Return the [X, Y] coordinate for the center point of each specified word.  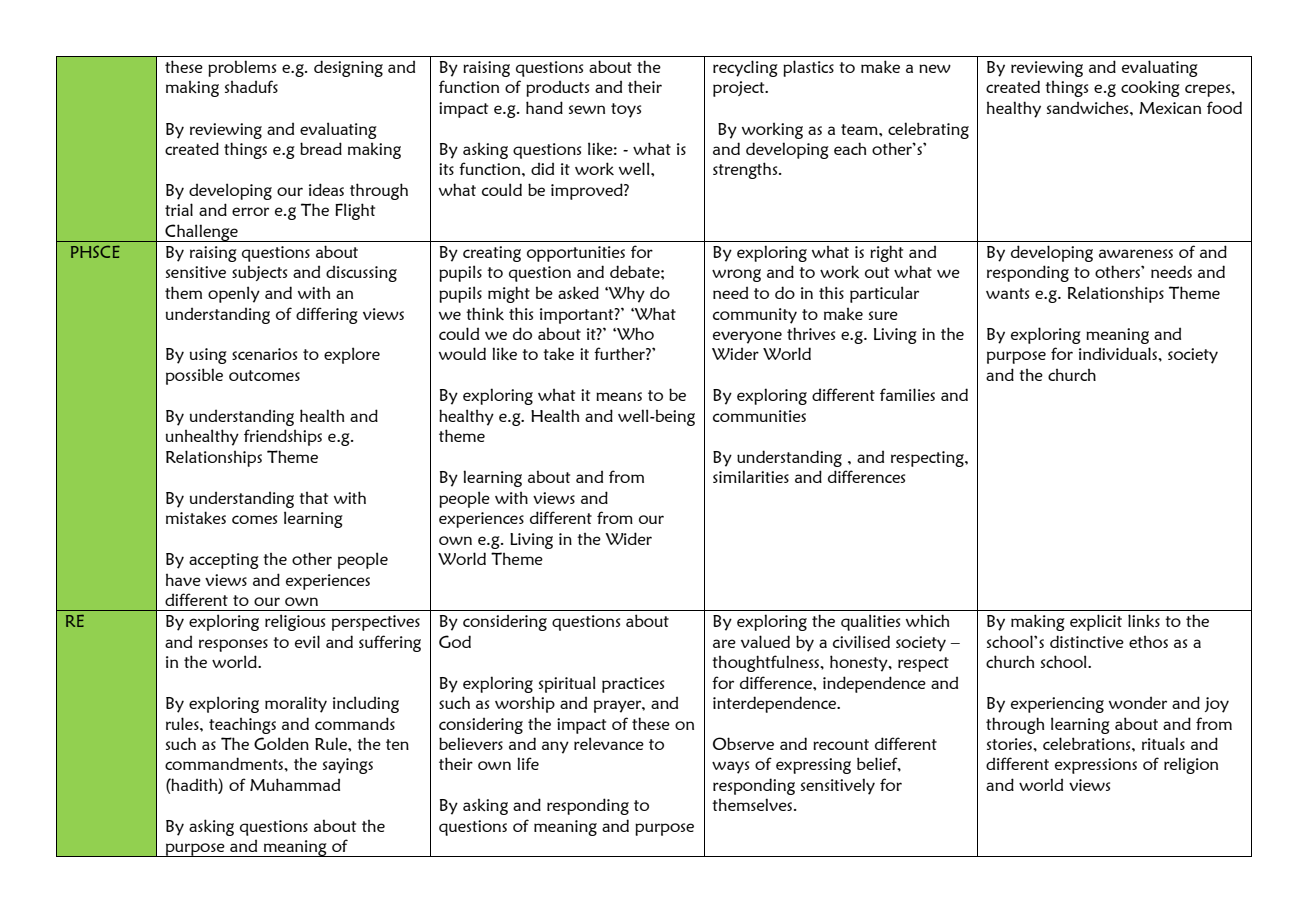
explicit [1096, 622]
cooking [1150, 88]
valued [765, 641]
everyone [747, 337]
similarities [751, 476]
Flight [355, 211]
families [907, 394]
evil [307, 641]
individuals [1119, 353]
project [740, 89]
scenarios [264, 354]
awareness [1136, 253]
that [313, 497]
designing [348, 68]
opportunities [576, 254]
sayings [348, 766]
